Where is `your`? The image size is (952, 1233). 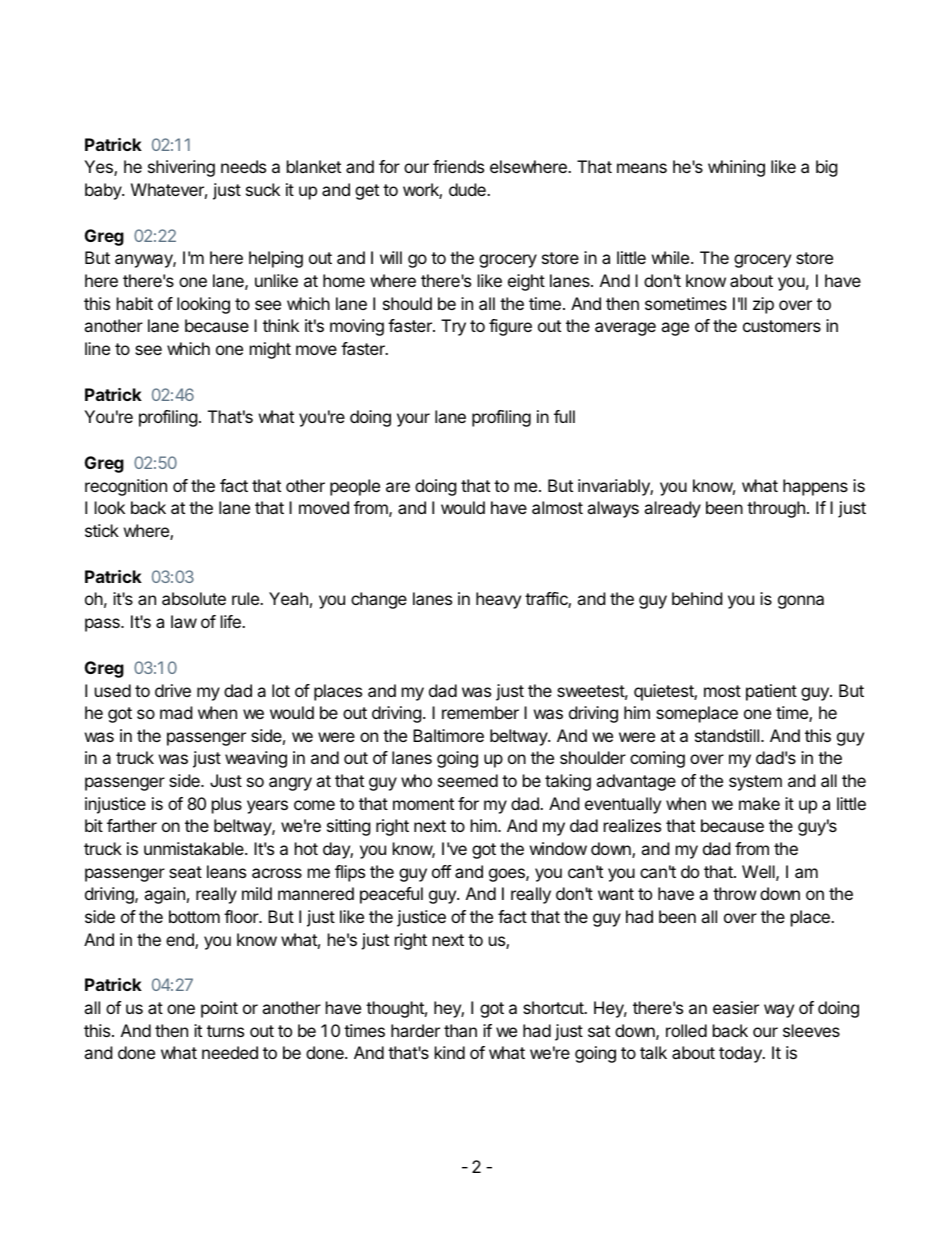
your is located at coordinates (413, 420).
